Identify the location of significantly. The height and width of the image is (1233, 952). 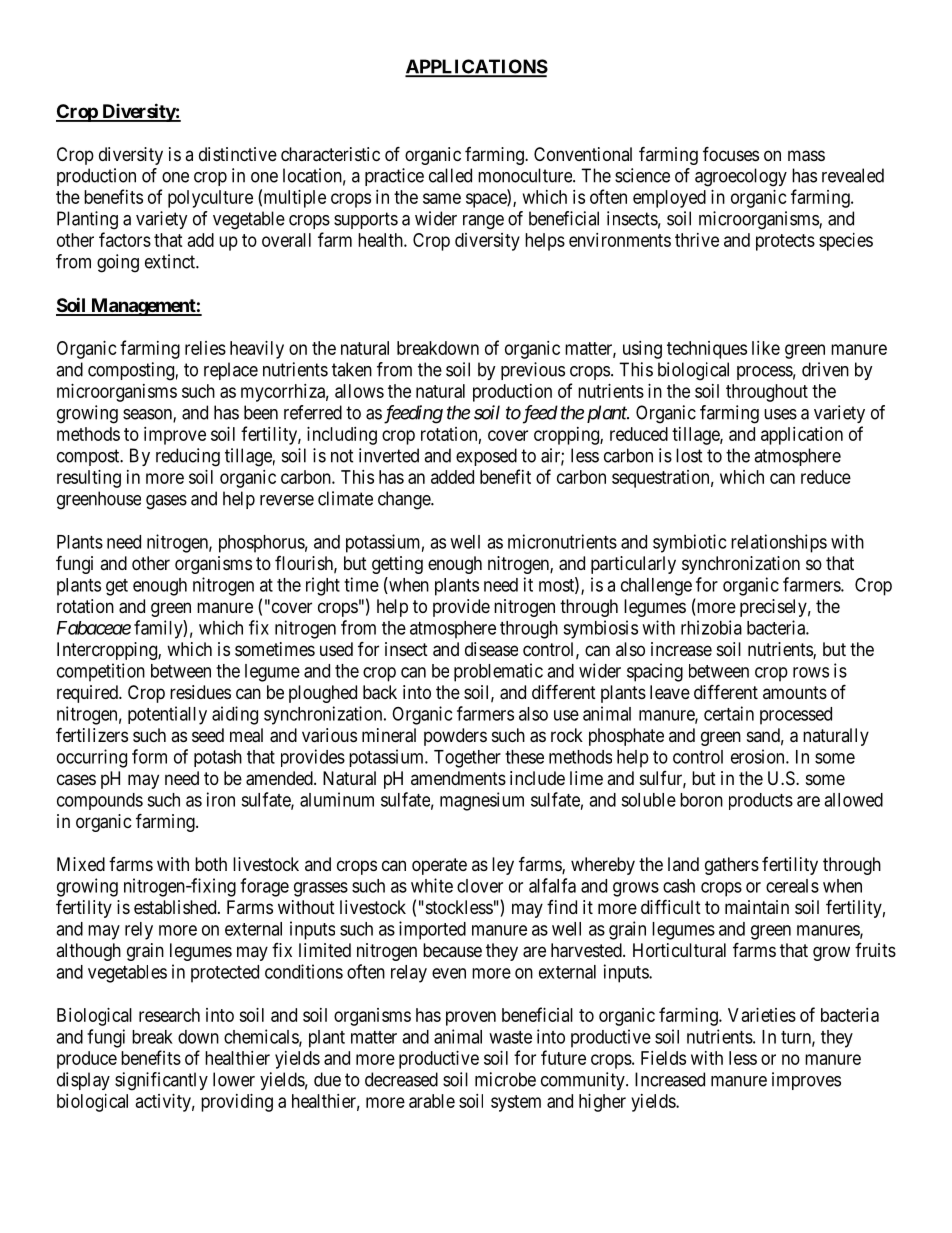
(161, 1081).
